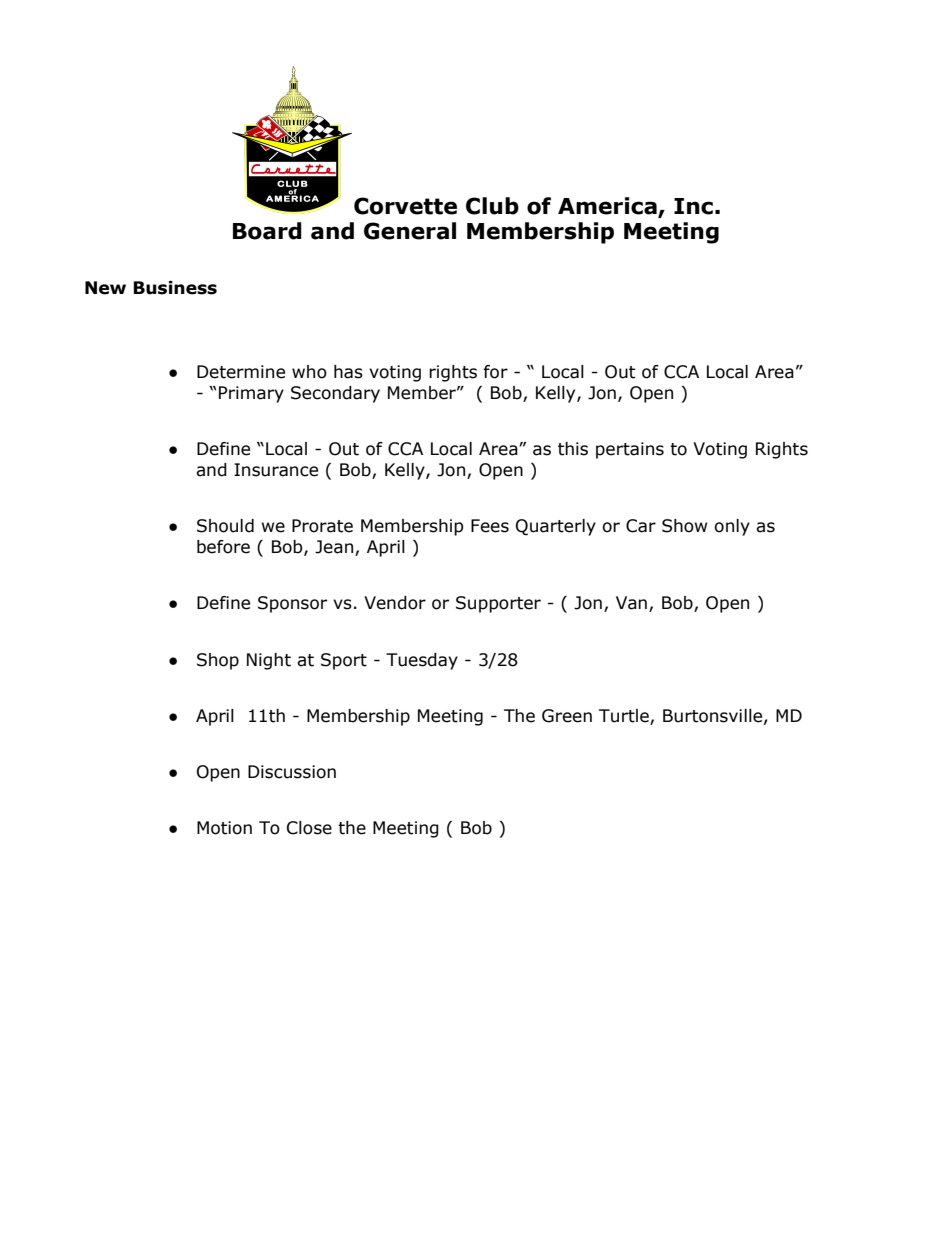 Image resolution: width=952 pixels, height=1233 pixels. What do you see at coordinates (241, 372) in the screenshot?
I see `Determine` at bounding box center [241, 372].
